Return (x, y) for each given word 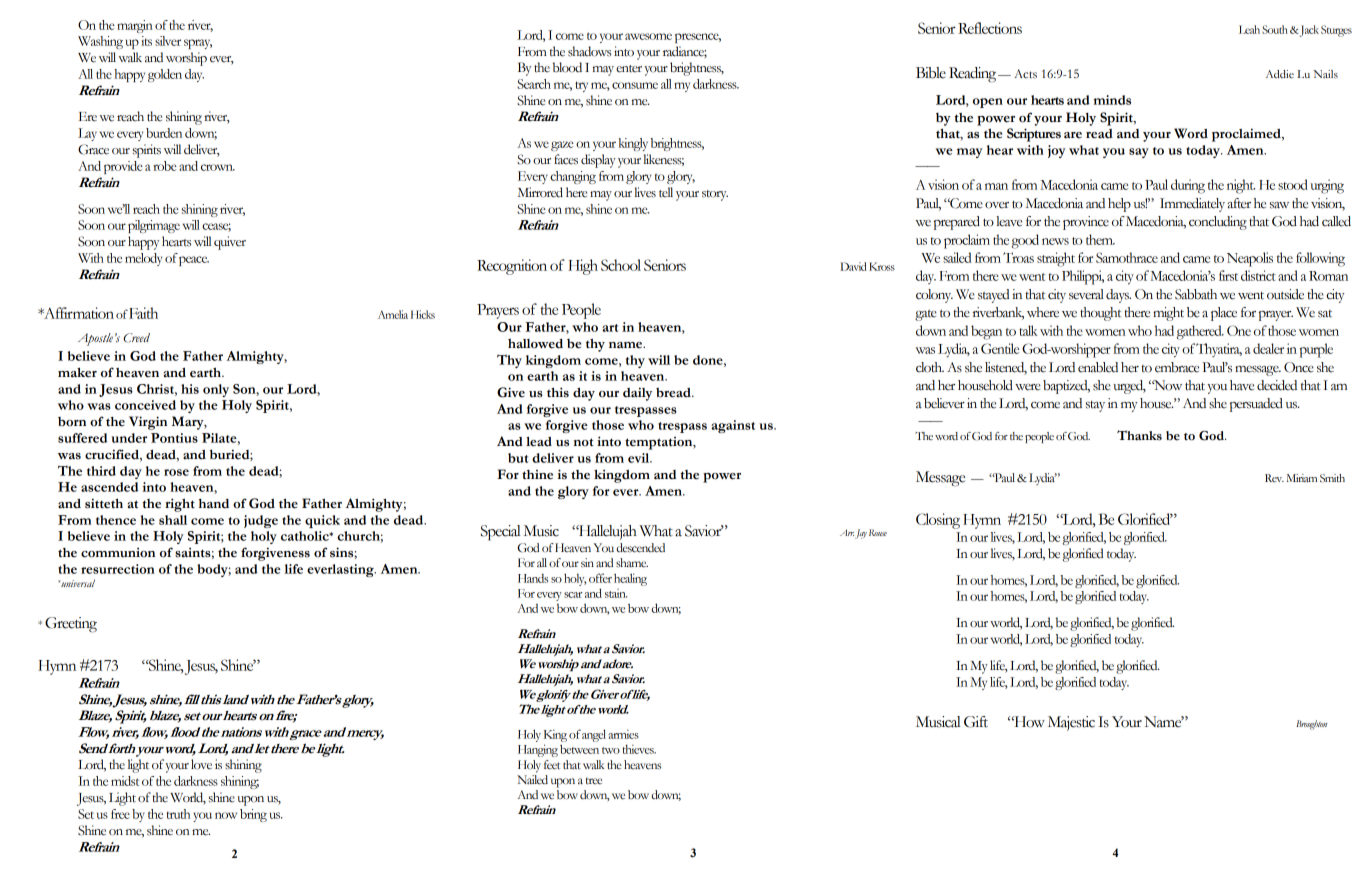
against (733, 426)
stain (616, 593)
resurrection (118, 569)
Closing (938, 521)
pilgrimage (154, 226)
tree (594, 781)
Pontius (174, 438)
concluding (1218, 223)
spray (198, 44)
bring (253, 815)
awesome (648, 36)
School (621, 265)
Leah (1249, 29)
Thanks (1139, 435)
